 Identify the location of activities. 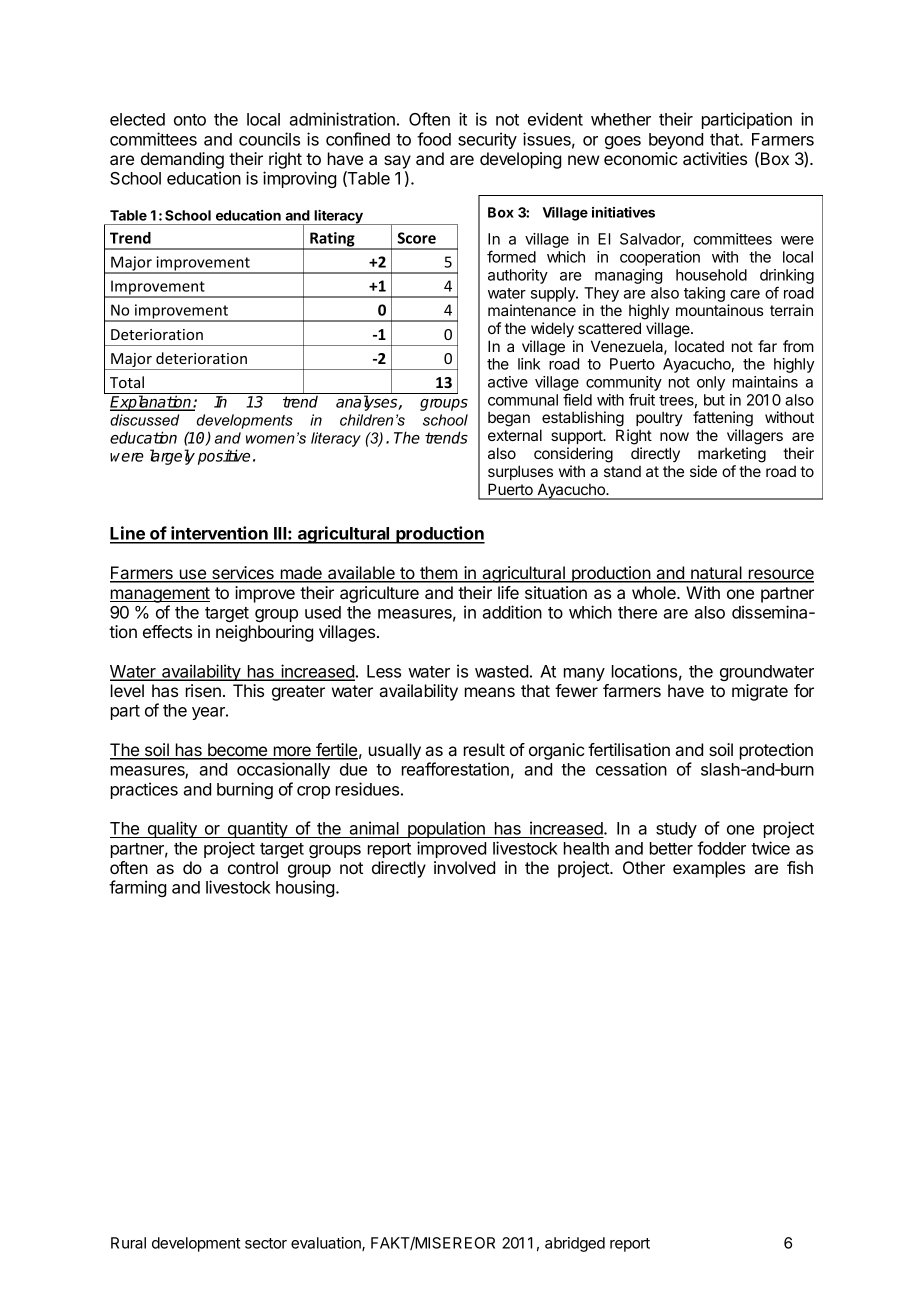
(715, 158).
